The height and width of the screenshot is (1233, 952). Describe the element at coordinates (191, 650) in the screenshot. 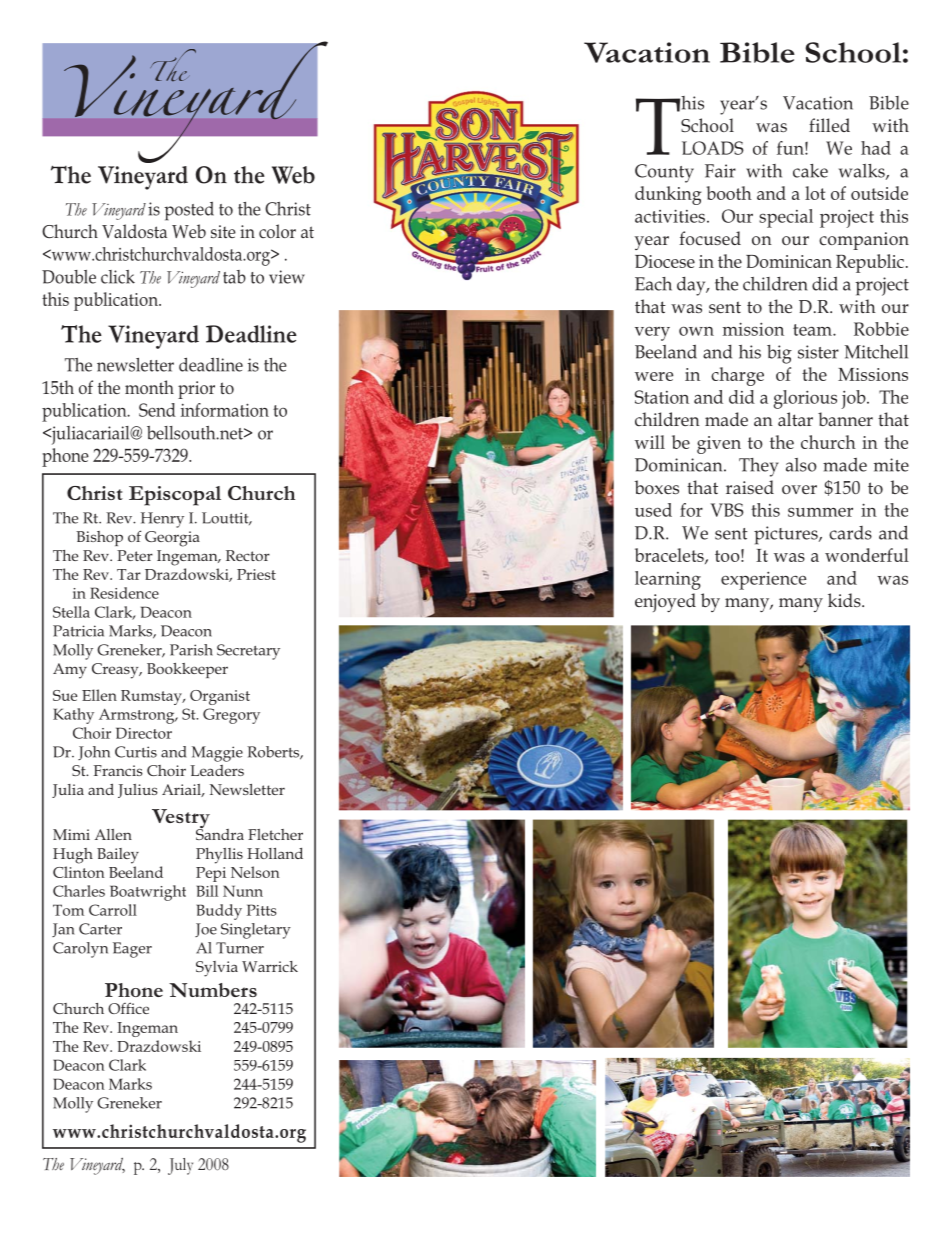

I see `Parish` at that location.
